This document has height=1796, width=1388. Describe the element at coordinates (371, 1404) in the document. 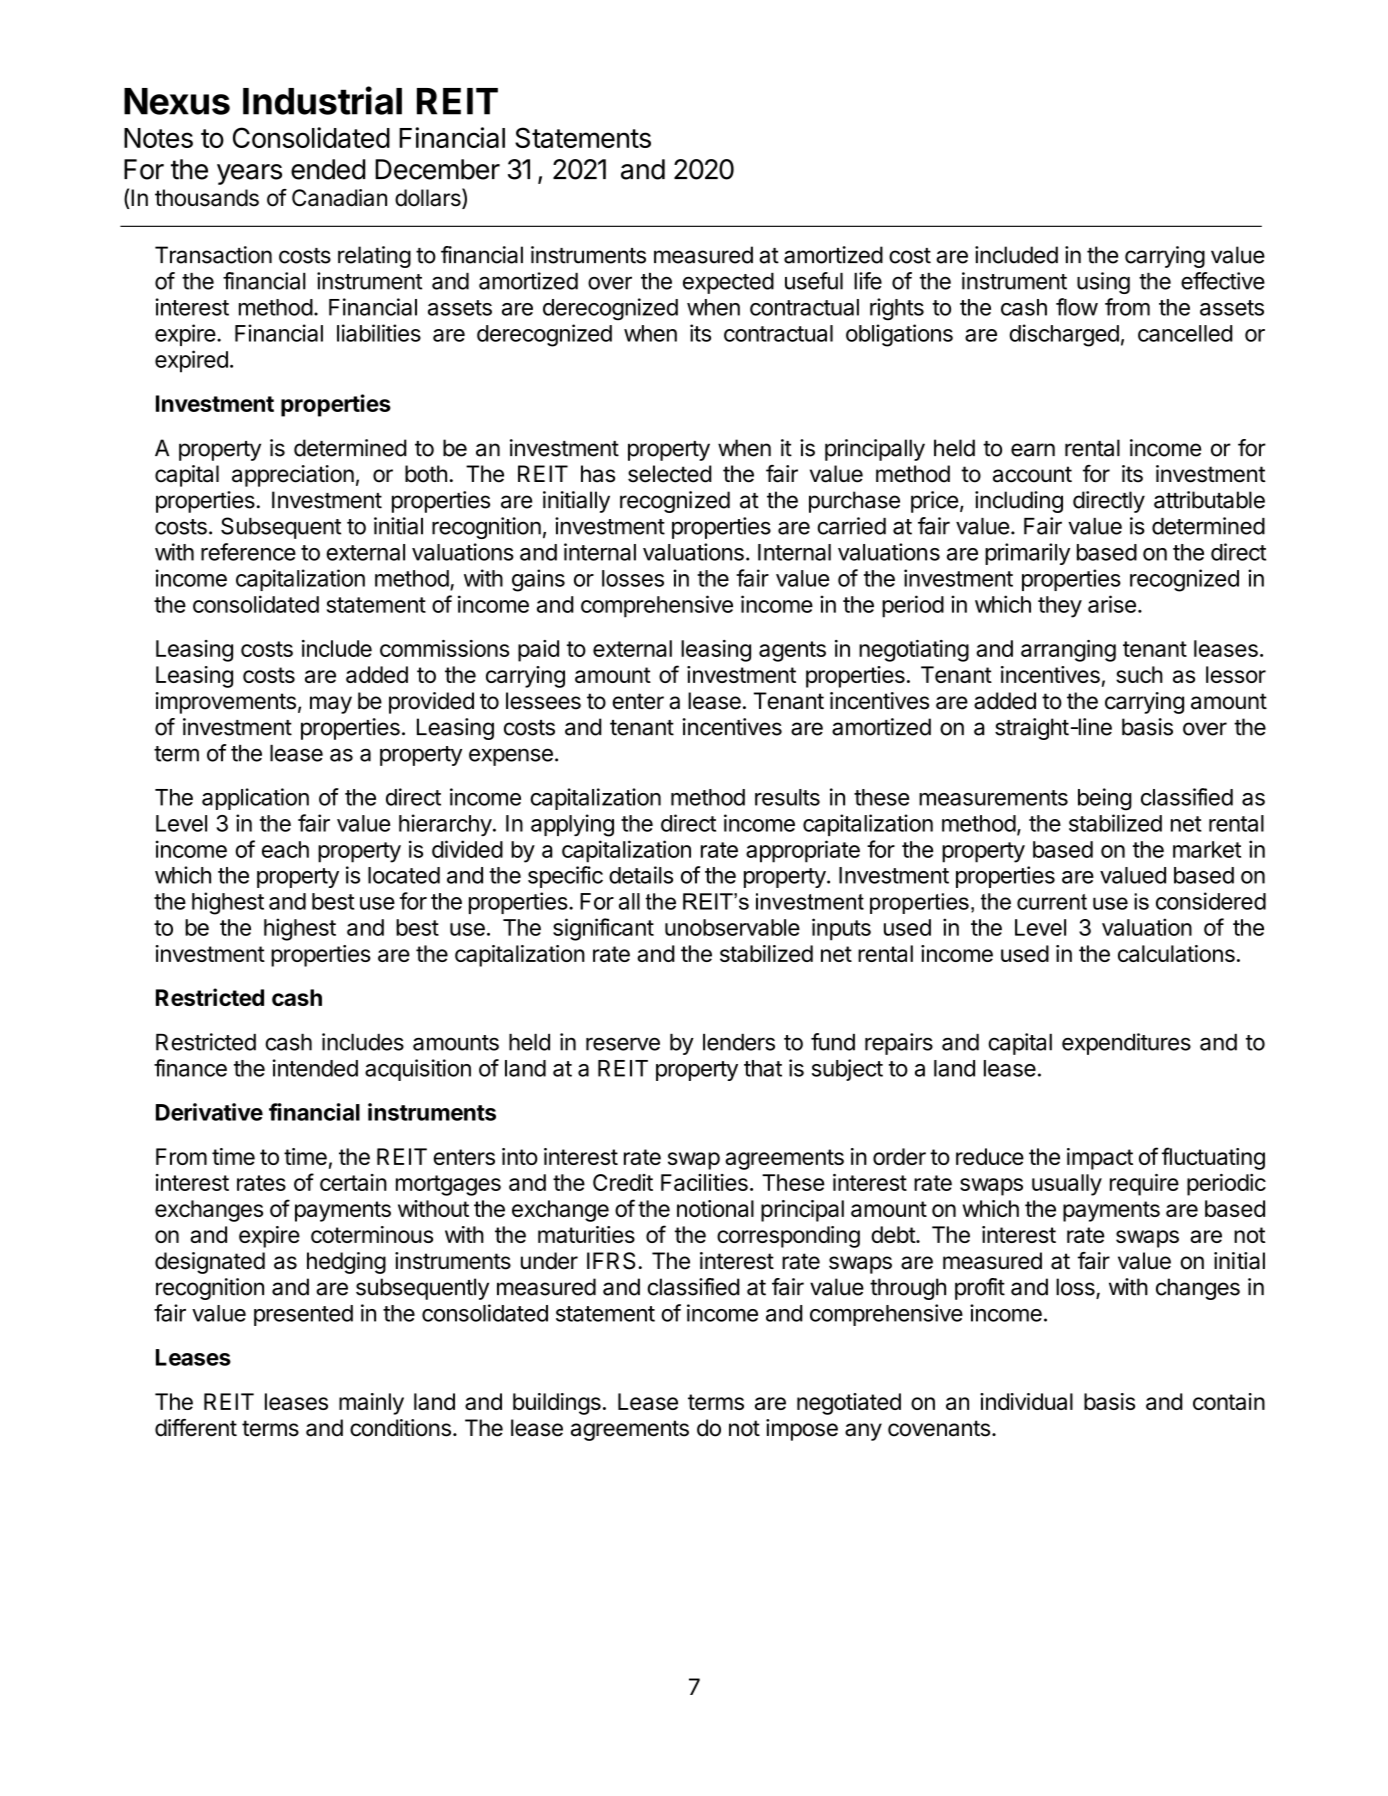

I see `mainly` at that location.
